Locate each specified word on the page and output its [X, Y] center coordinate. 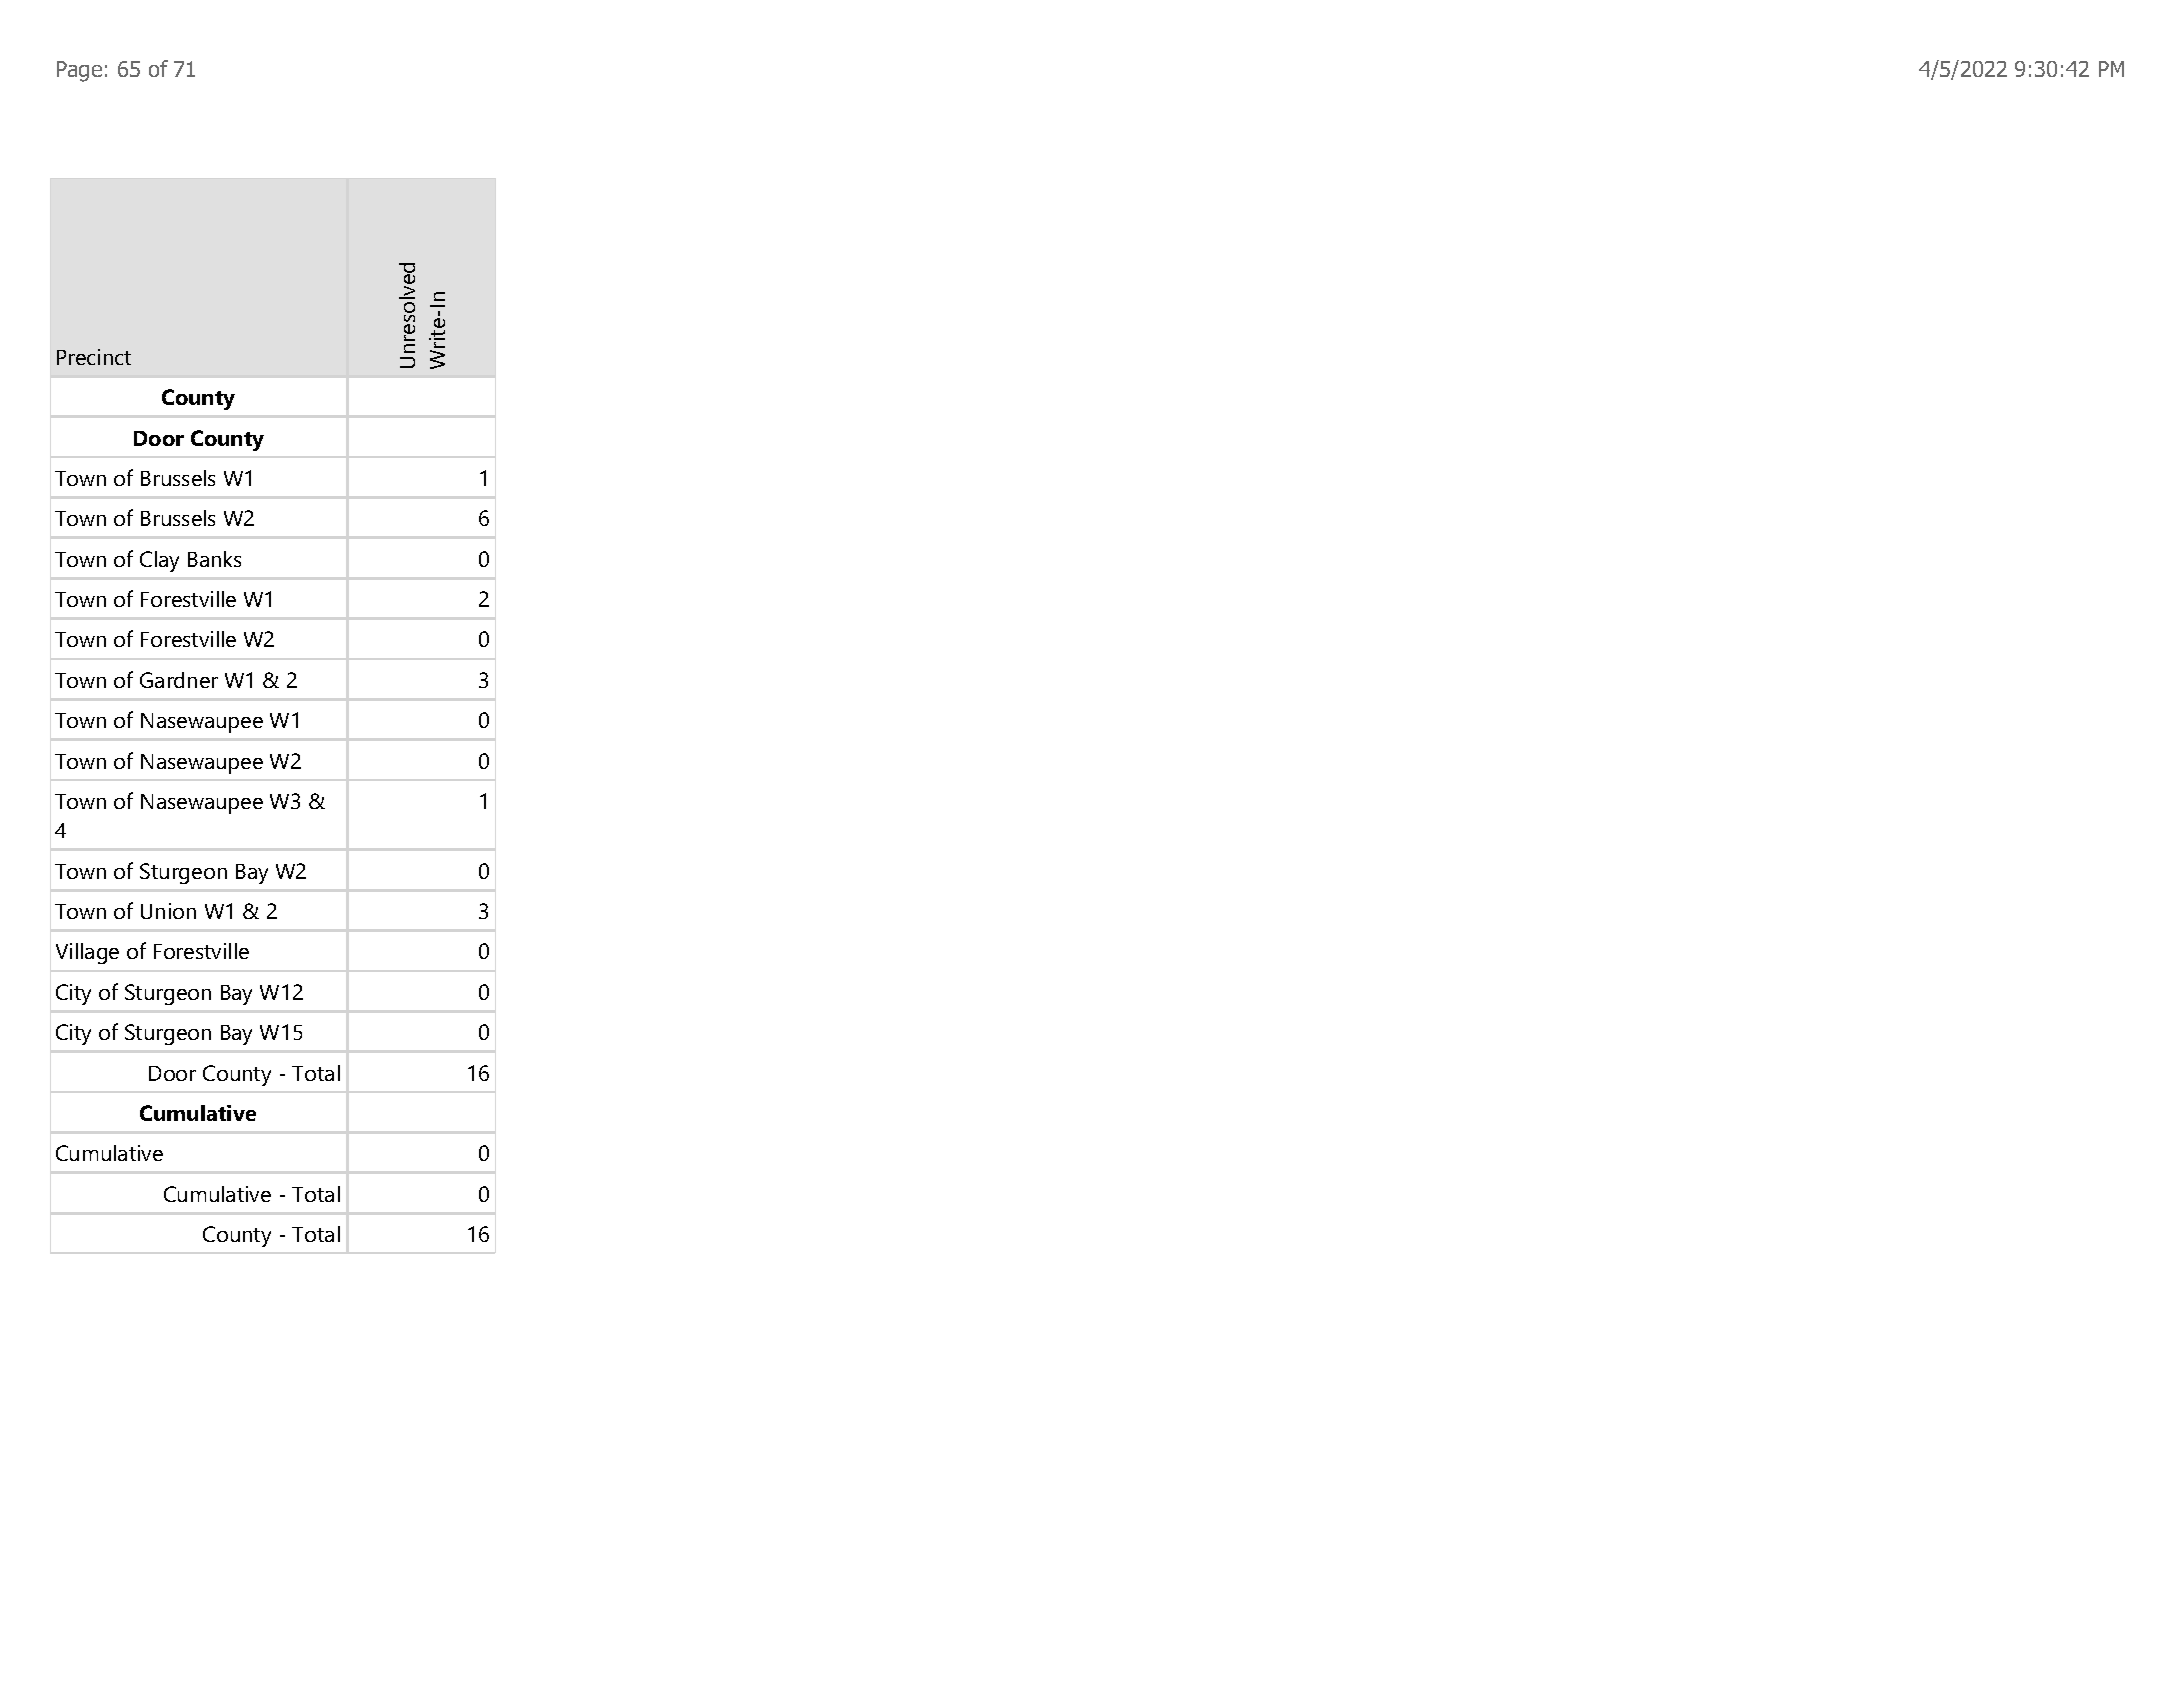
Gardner [179, 680]
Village [87, 953]
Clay [159, 561]
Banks [214, 559]
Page [79, 71]
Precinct [94, 357]
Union [168, 911]
